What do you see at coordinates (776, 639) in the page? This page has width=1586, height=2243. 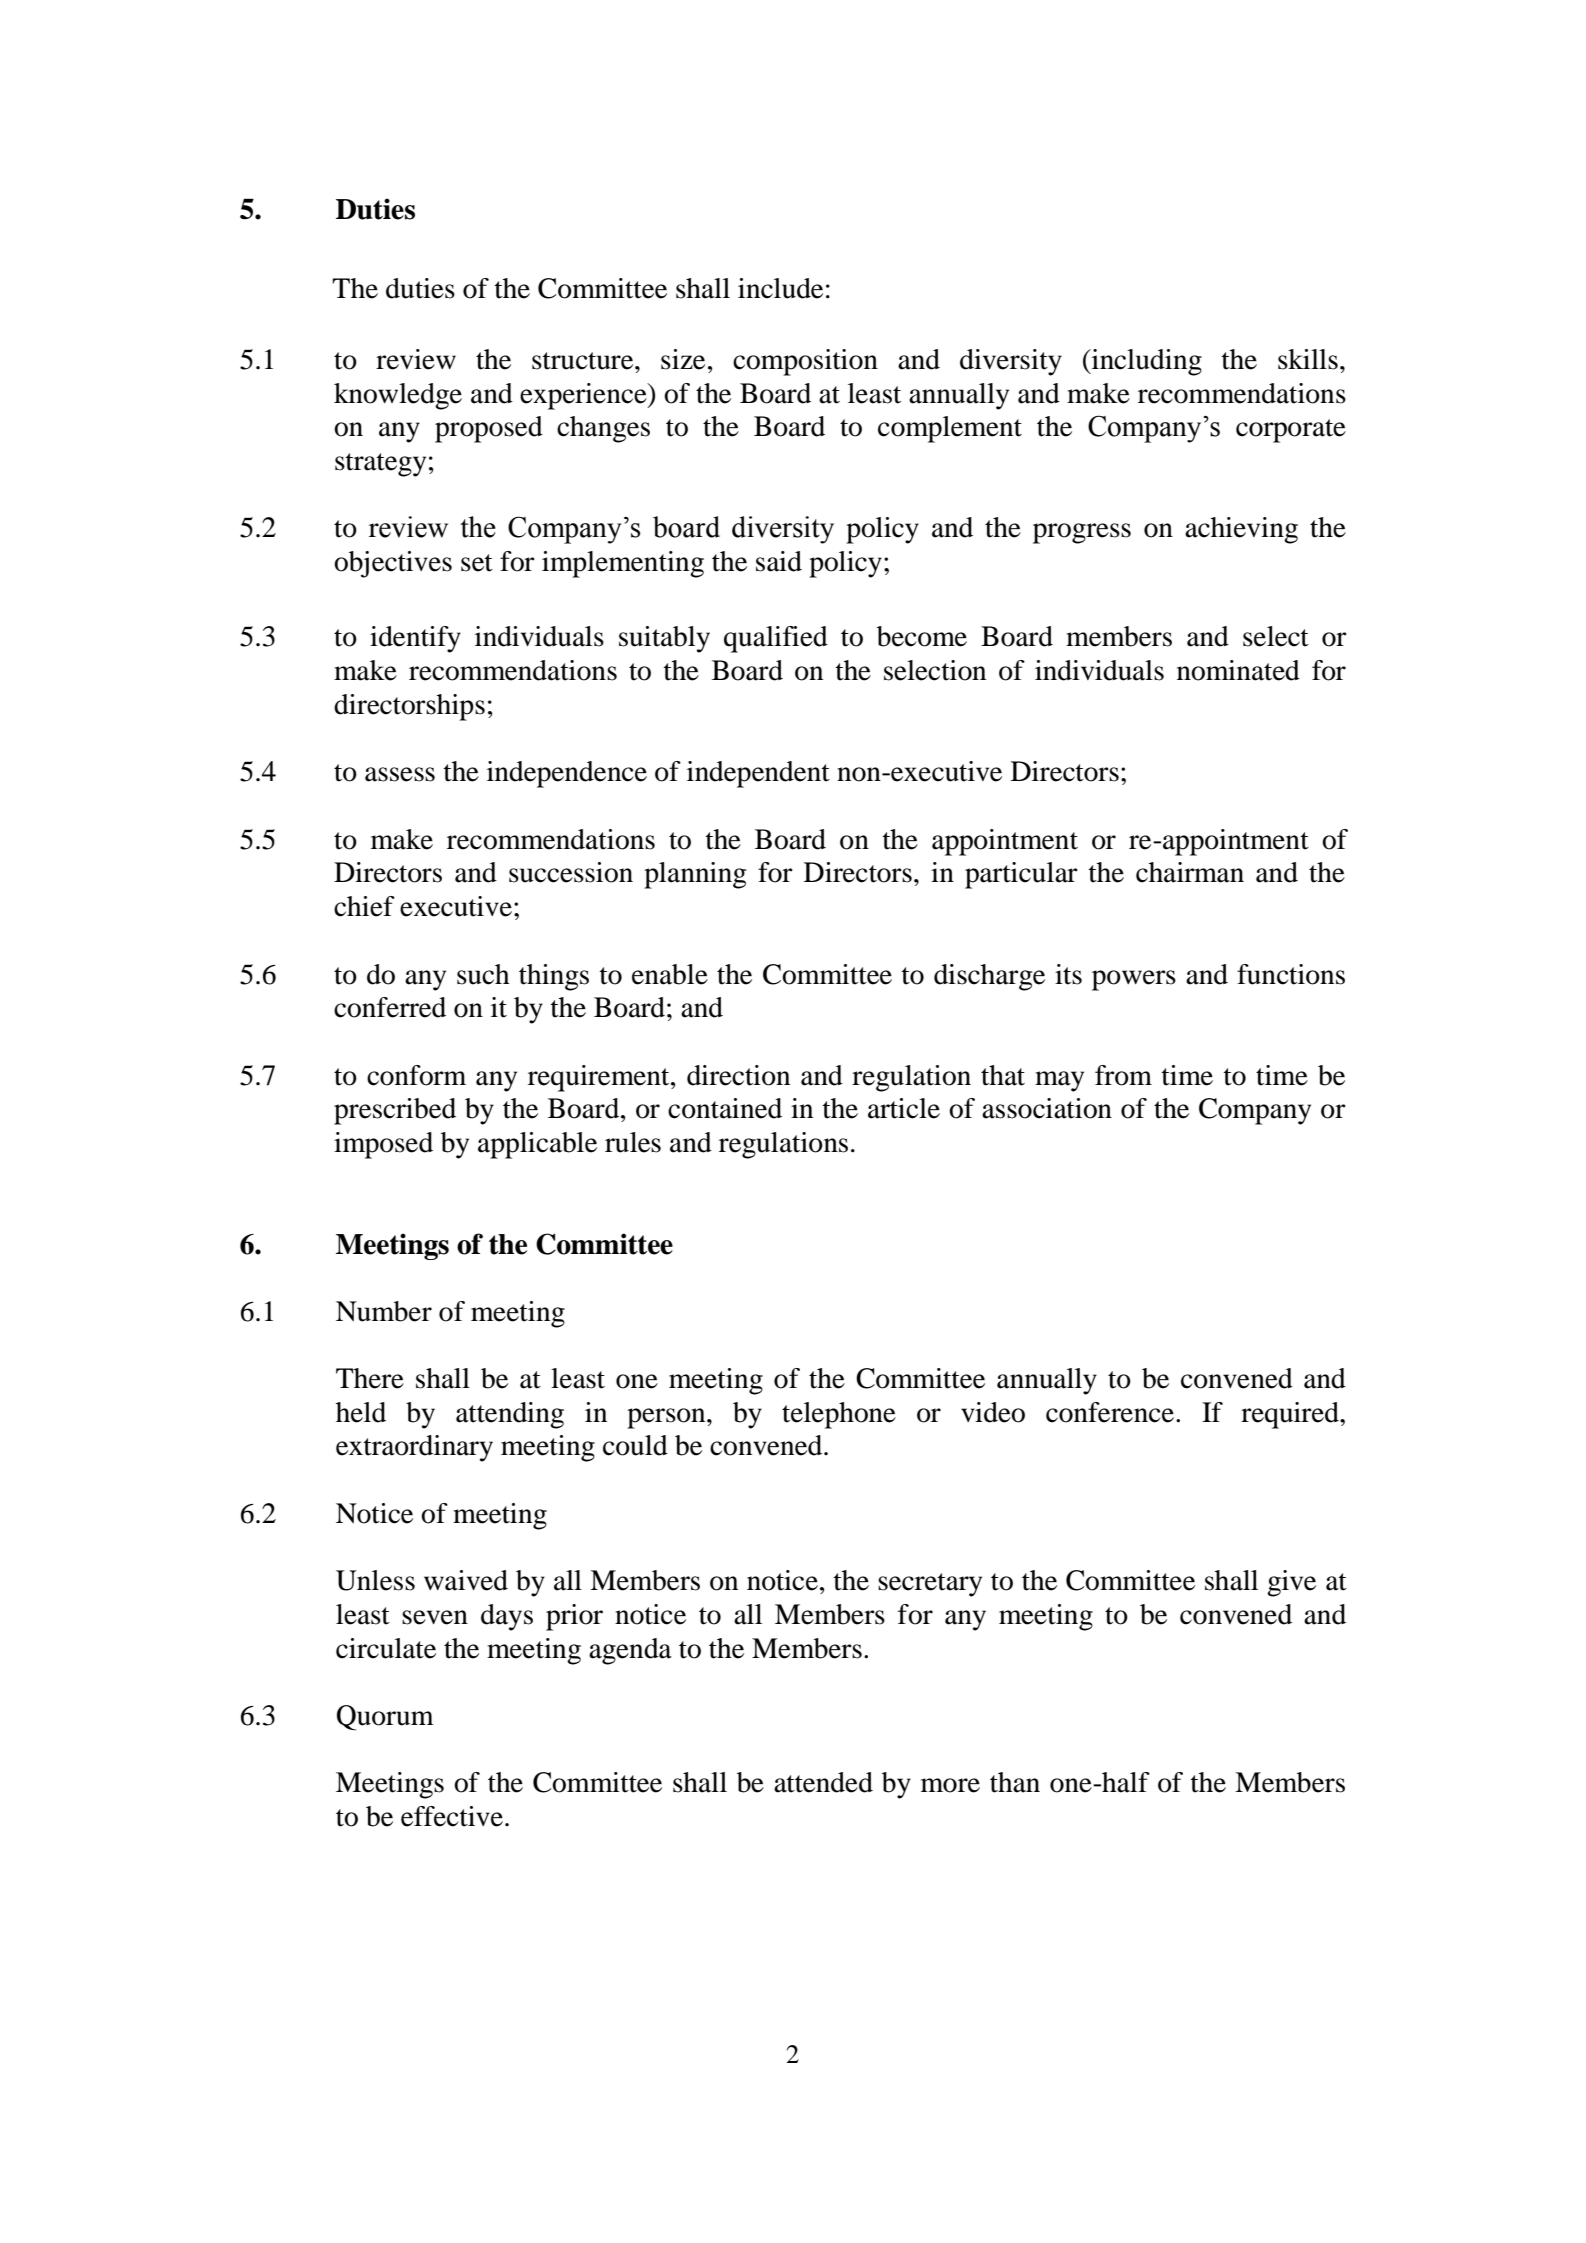 I see `qualified` at bounding box center [776, 639].
